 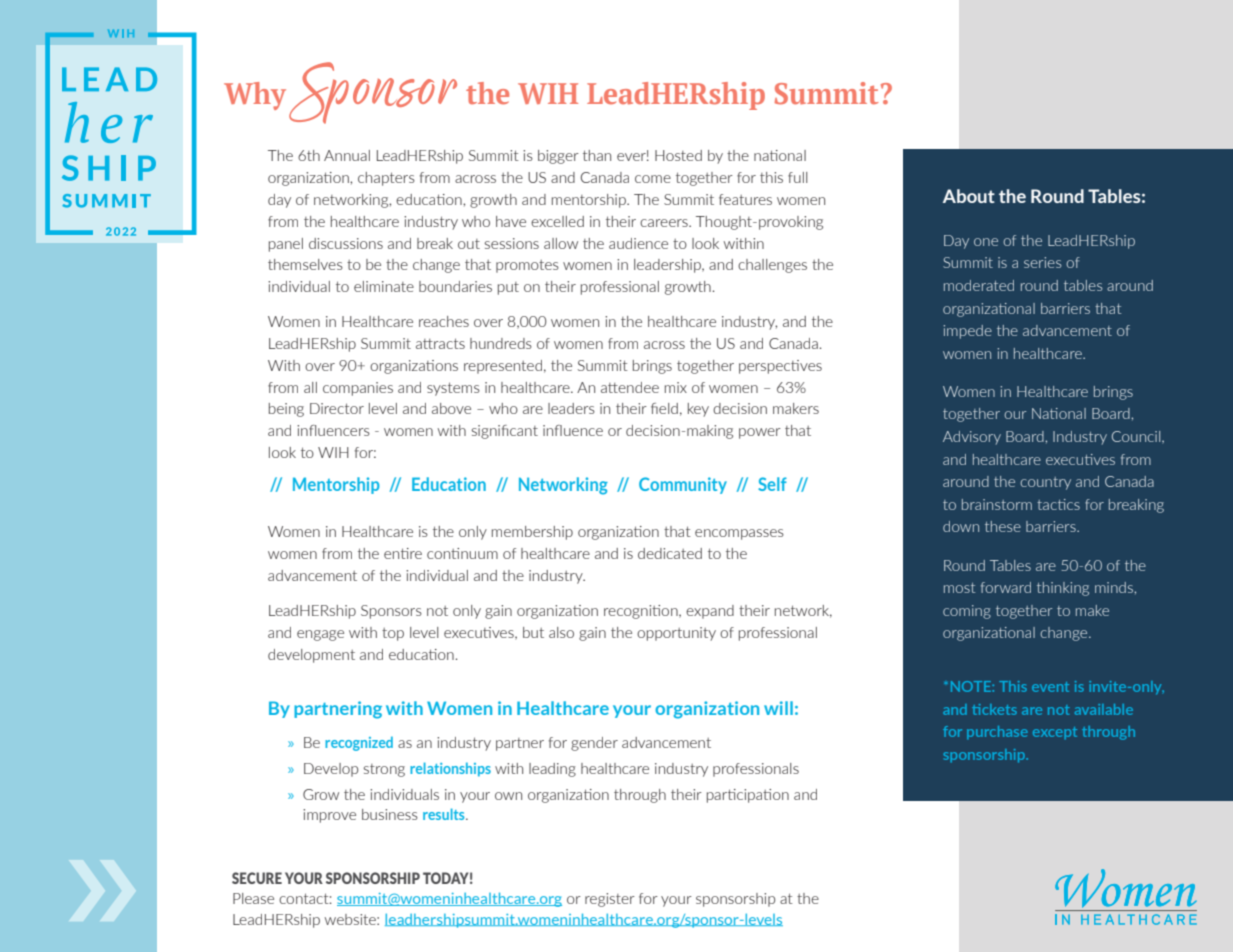 I want to click on tactics, so click(x=1058, y=504).
